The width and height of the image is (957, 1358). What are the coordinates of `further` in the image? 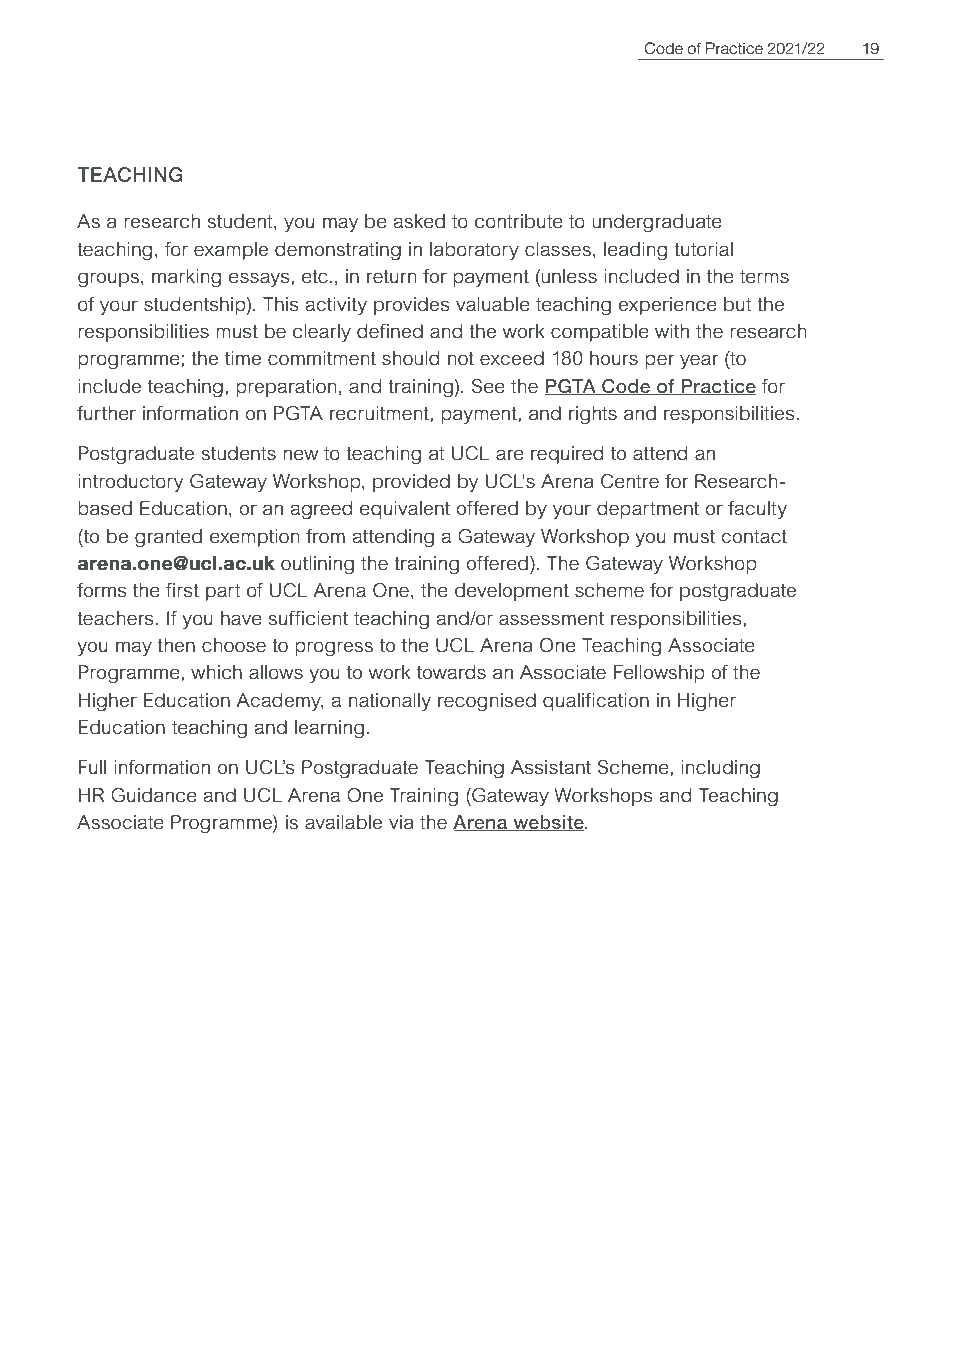 It's located at (106, 413).
